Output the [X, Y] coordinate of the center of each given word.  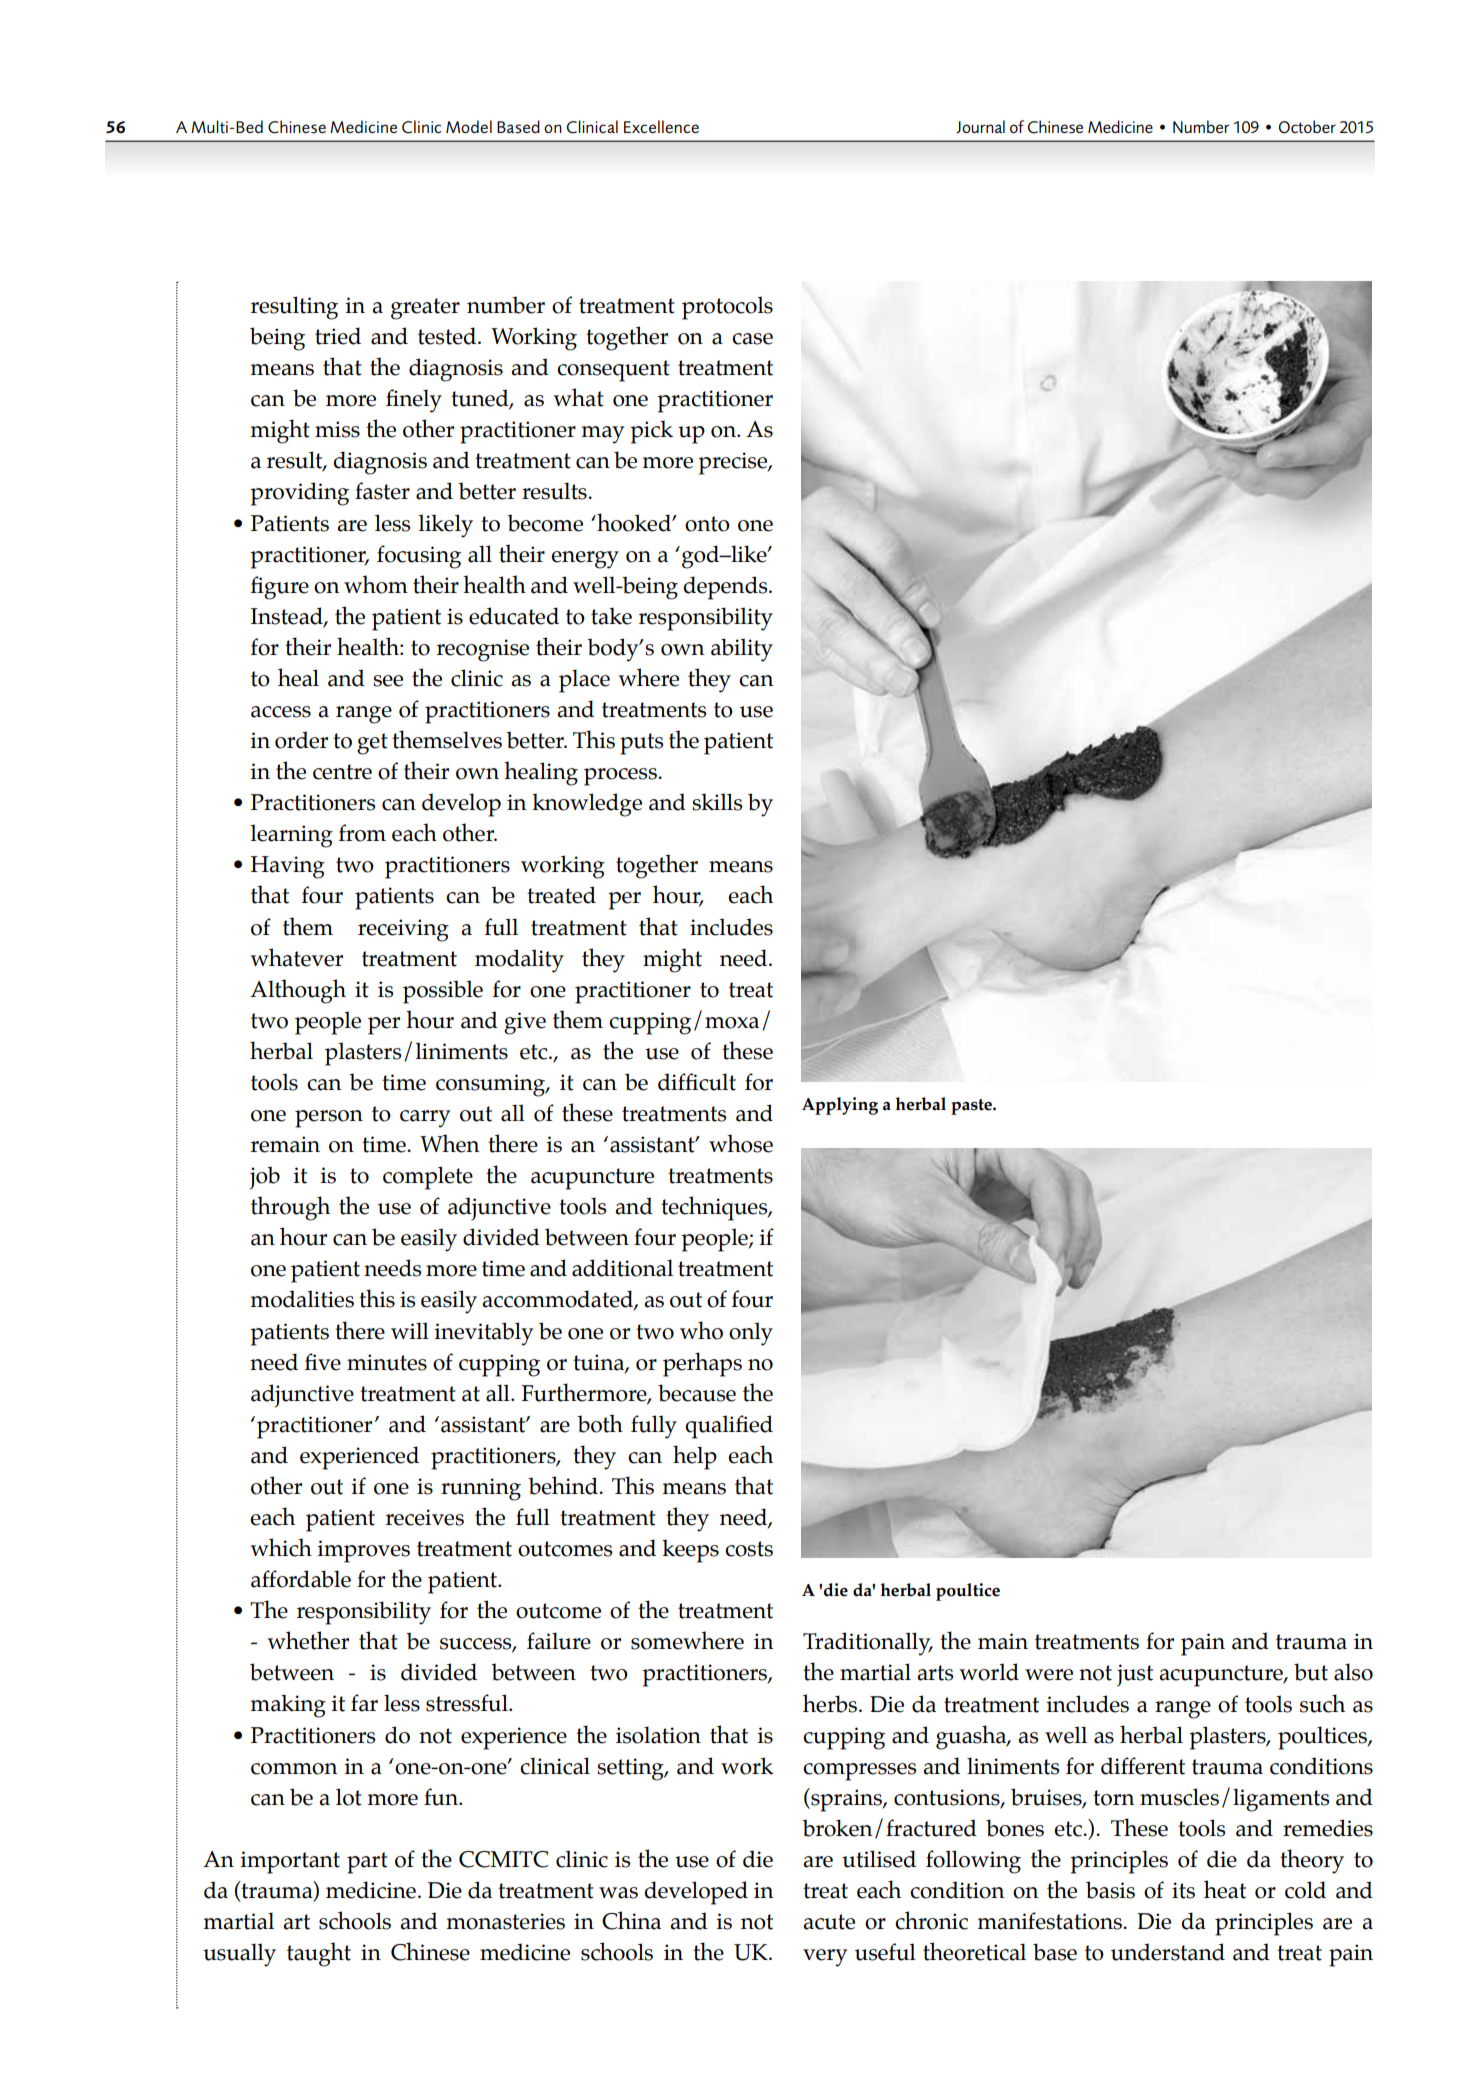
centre [342, 772]
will [410, 1330]
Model [469, 126]
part [367, 1863]
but [1311, 1672]
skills [717, 802]
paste [972, 1107]
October [1307, 127]
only [751, 1334]
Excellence [661, 126]
